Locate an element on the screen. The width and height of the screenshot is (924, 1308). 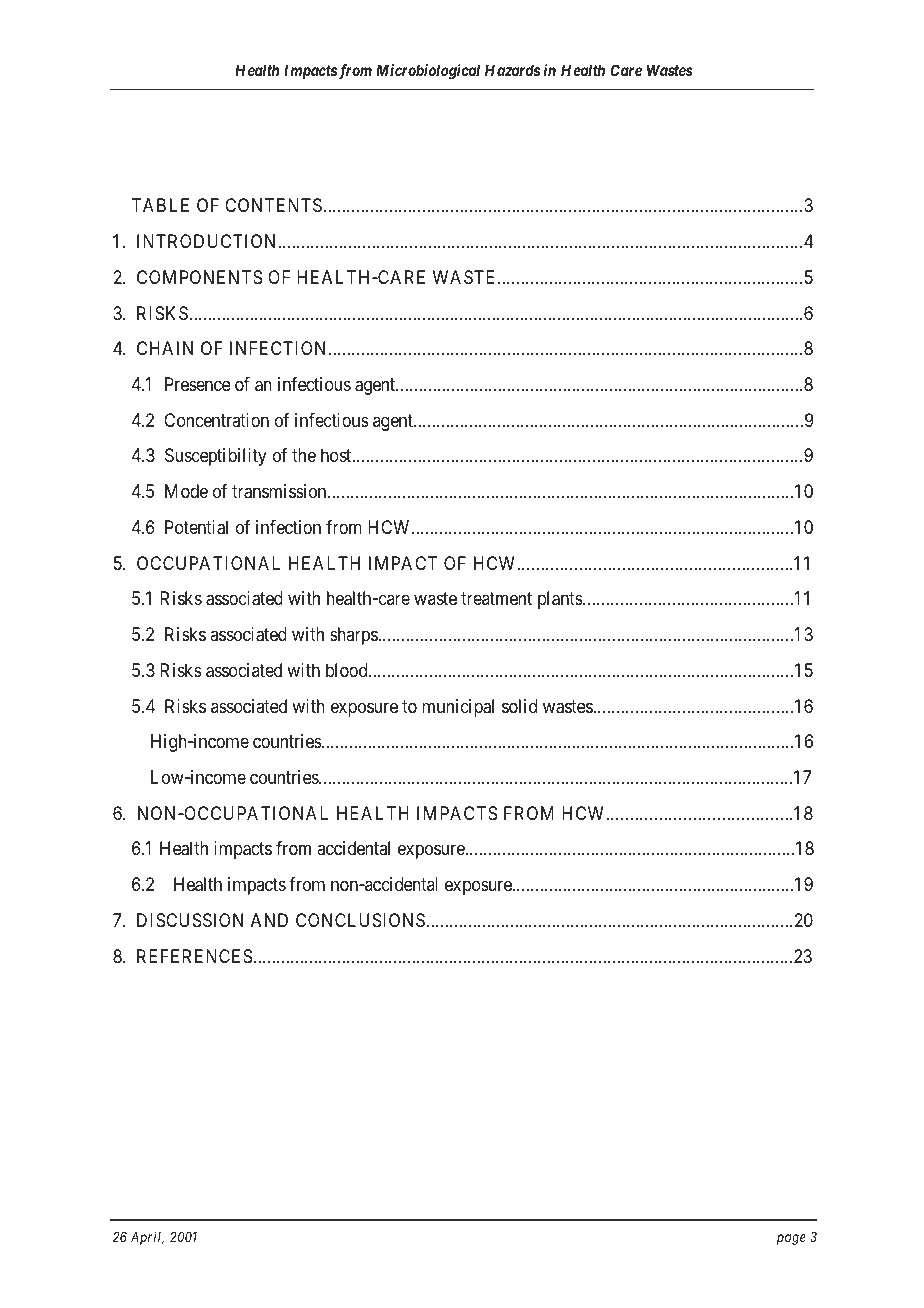
treatment is located at coordinates (496, 599).
